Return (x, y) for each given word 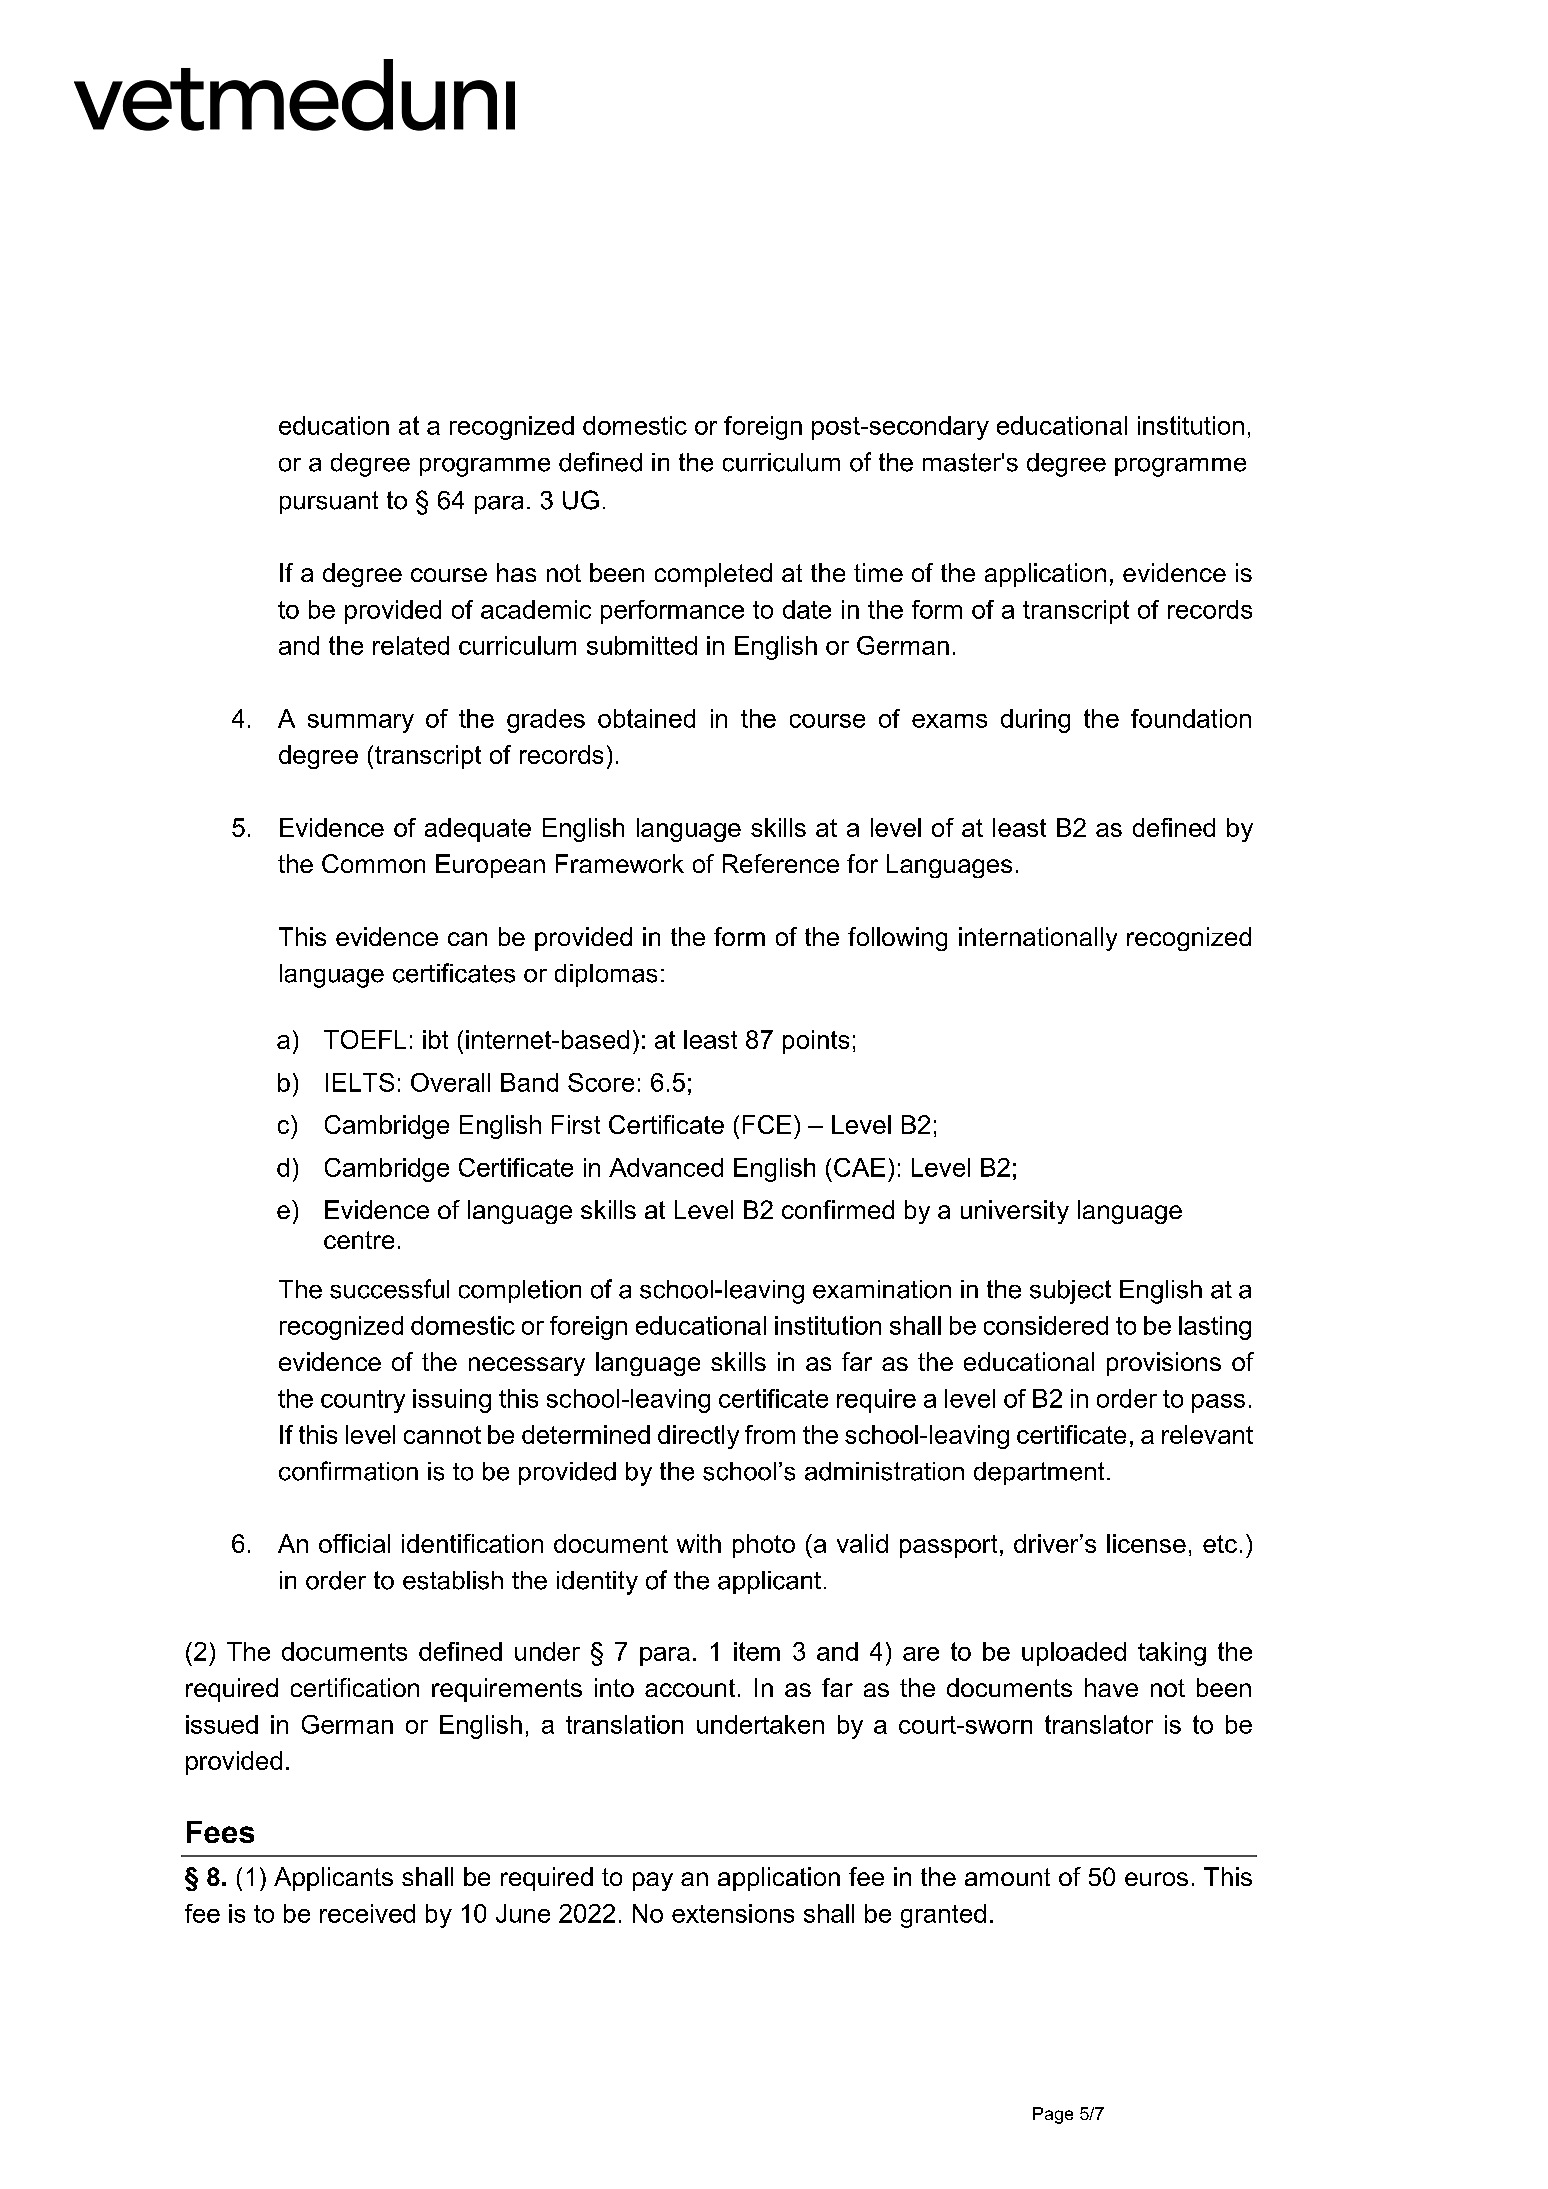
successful (389, 1289)
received (367, 1913)
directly (698, 1437)
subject (1070, 1292)
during (1035, 721)
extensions (733, 1913)
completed (713, 575)
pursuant (329, 502)
